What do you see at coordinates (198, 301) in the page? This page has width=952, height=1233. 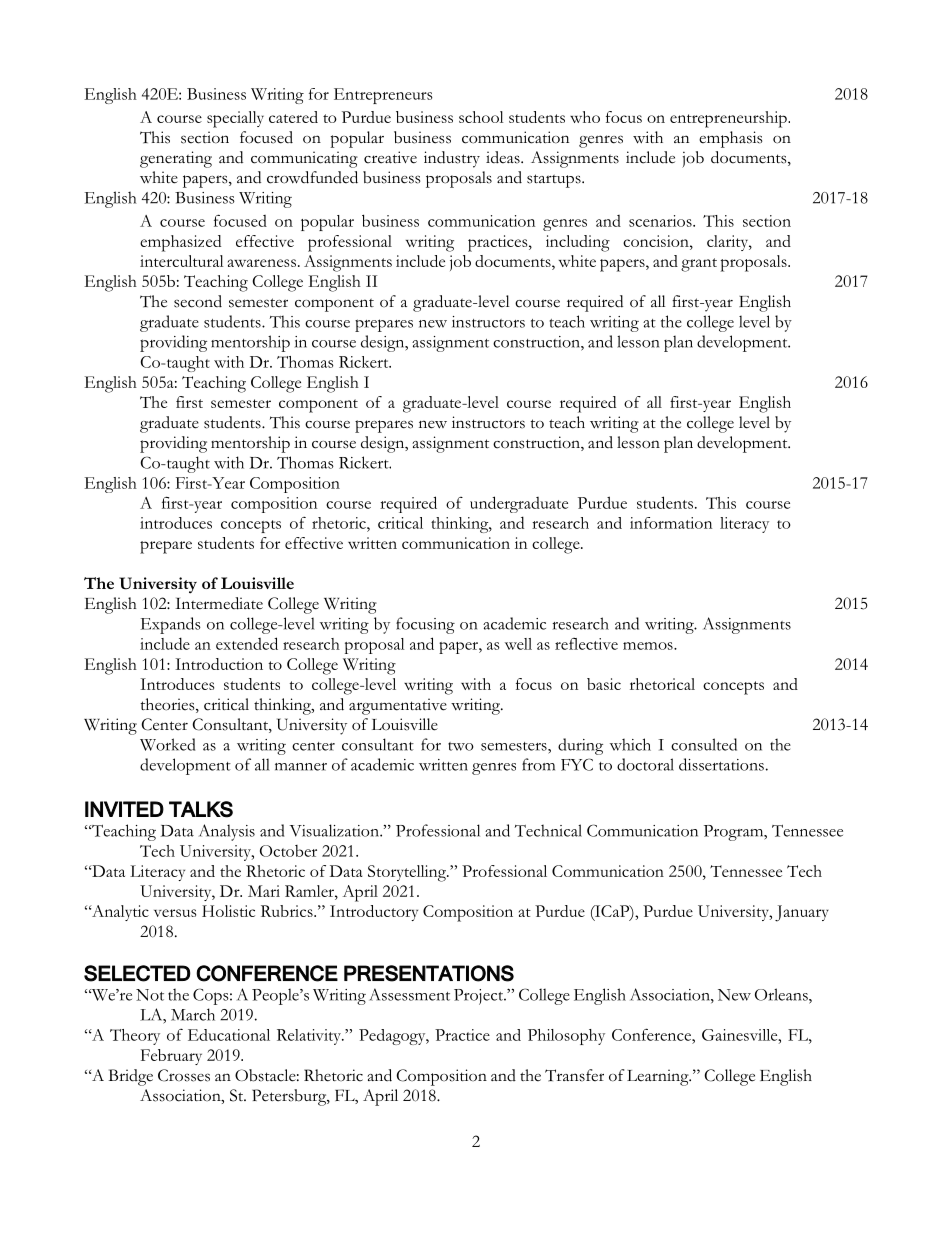 I see `second` at bounding box center [198, 301].
